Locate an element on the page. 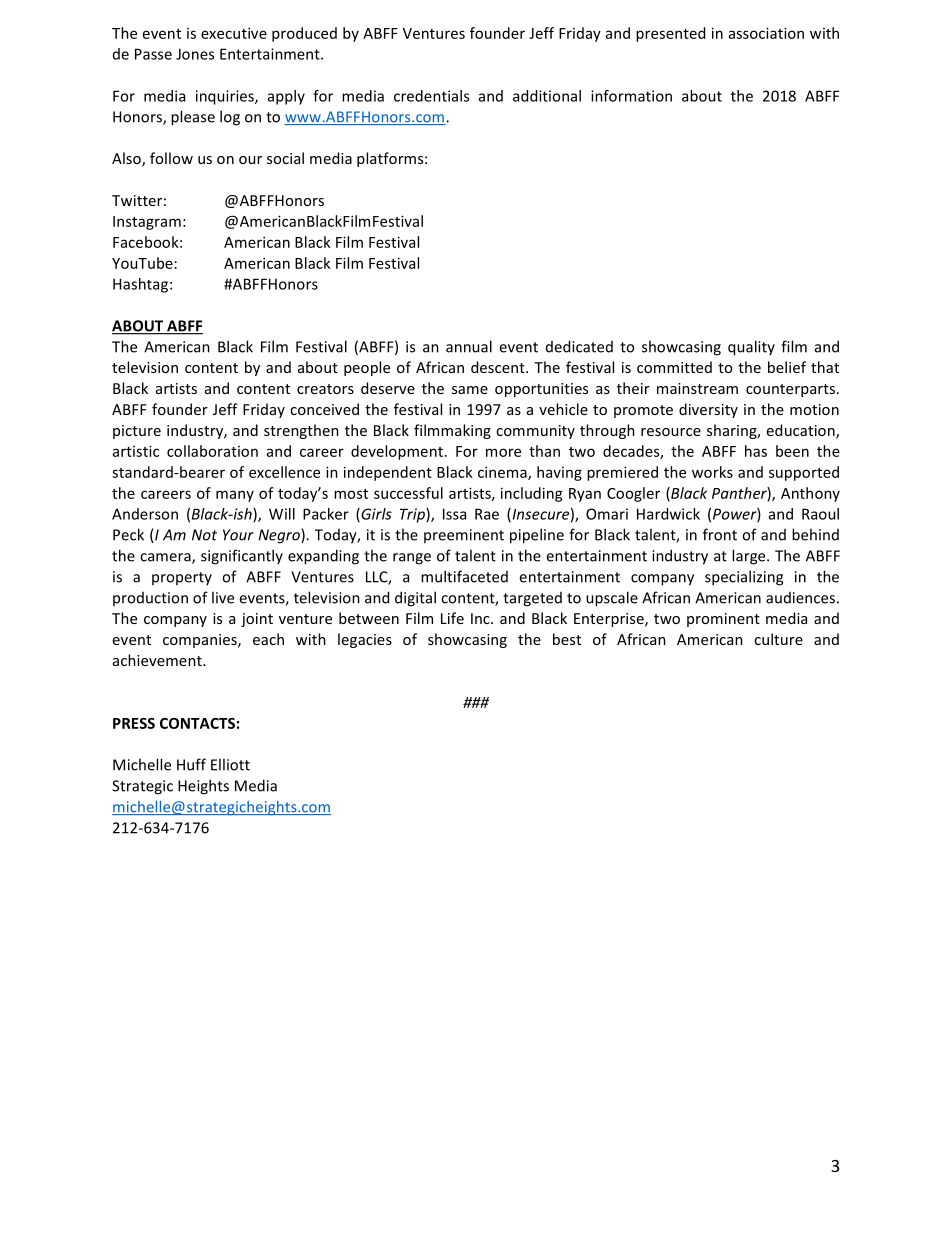 This page has height=1233, width=952. multifaceted is located at coordinates (464, 576).
